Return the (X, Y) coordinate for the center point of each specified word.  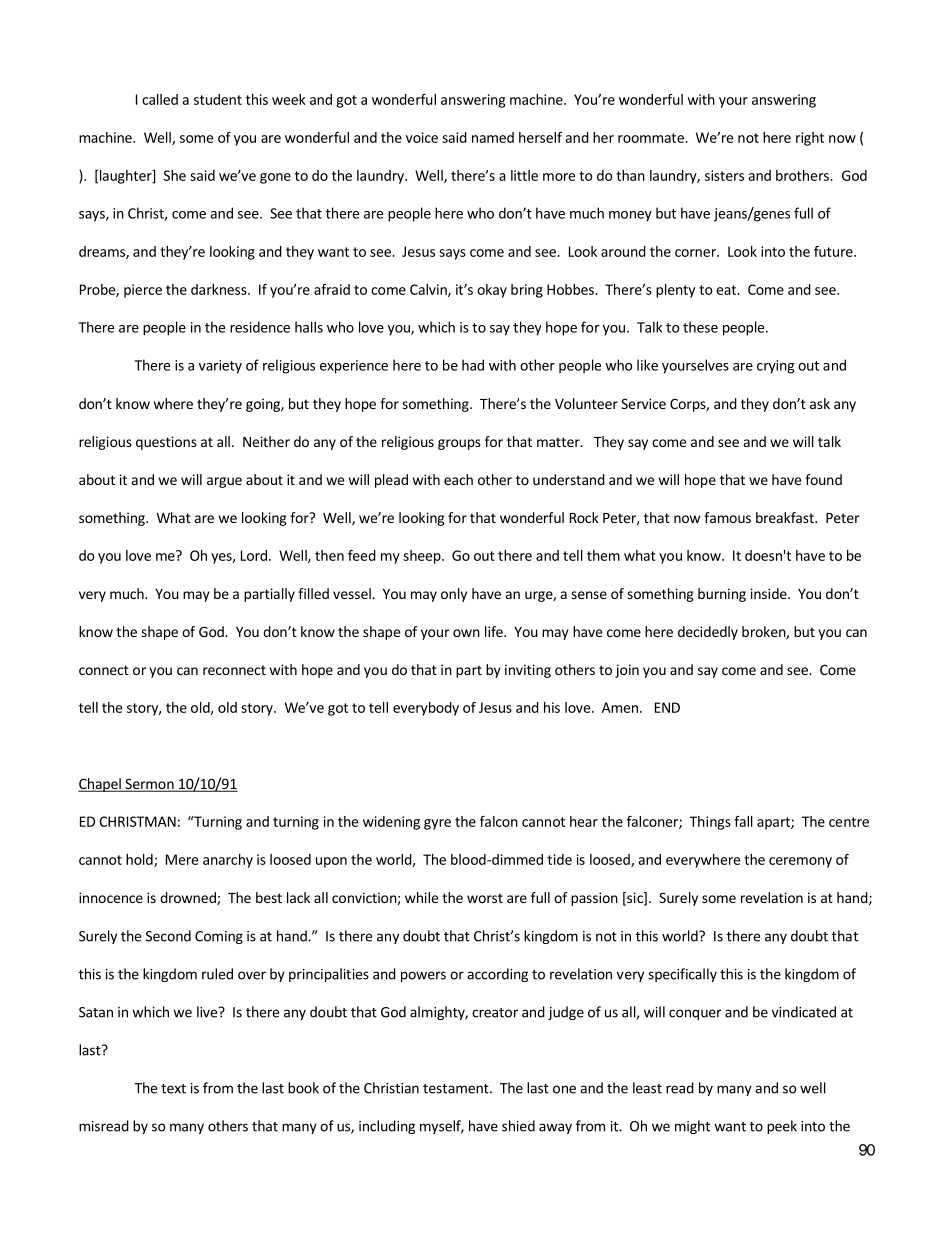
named (493, 137)
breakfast (786, 517)
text (173, 1089)
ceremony (800, 862)
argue (224, 482)
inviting (528, 671)
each (458, 479)
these (700, 327)
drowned (189, 898)
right (810, 139)
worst (485, 898)
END (667, 707)
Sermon (149, 784)
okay (492, 291)
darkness (220, 289)
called (160, 99)
